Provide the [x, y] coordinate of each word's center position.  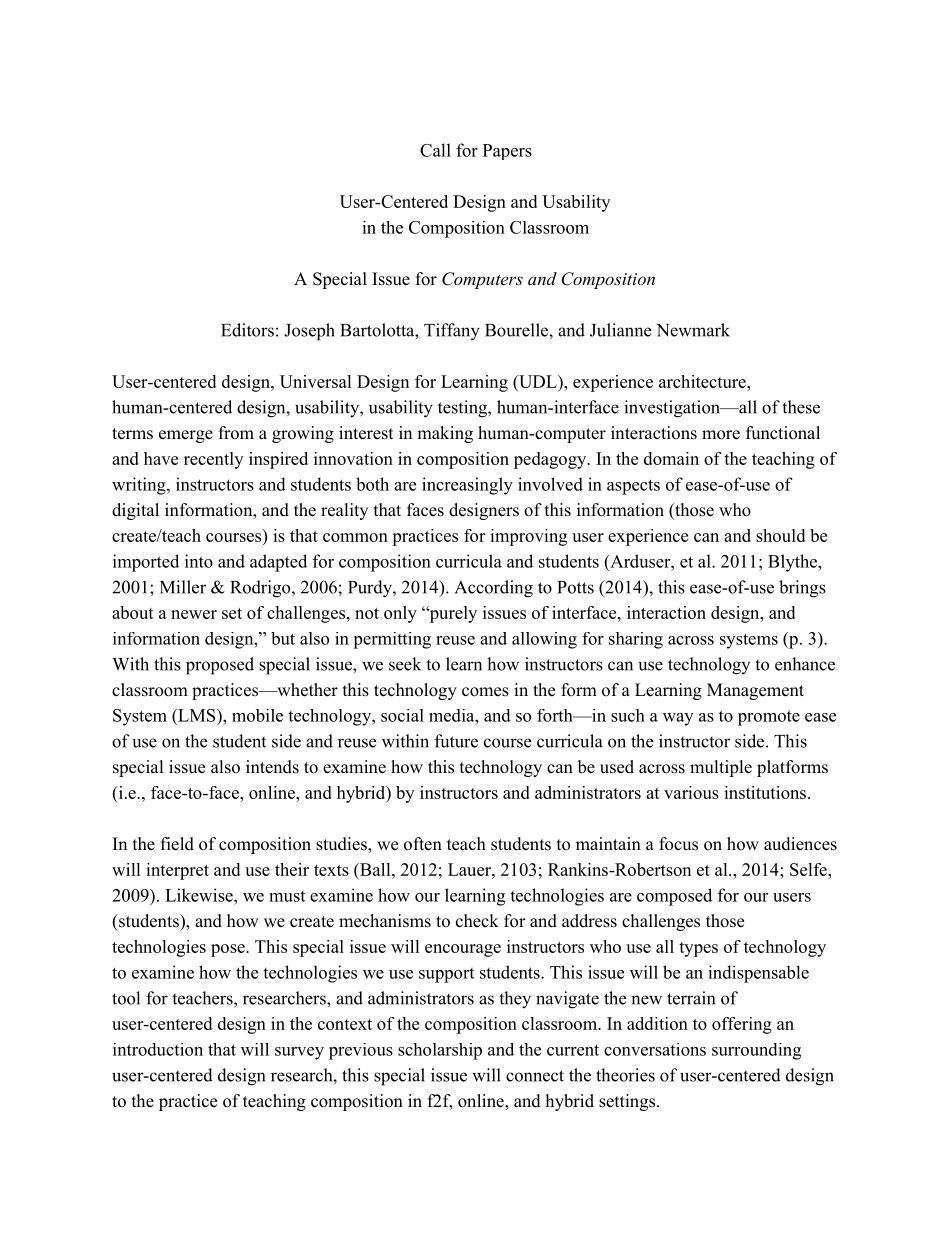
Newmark [693, 330]
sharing [636, 640]
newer [194, 614]
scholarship [440, 1051]
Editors [247, 330]
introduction [158, 1049]
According [494, 589]
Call [435, 150]
